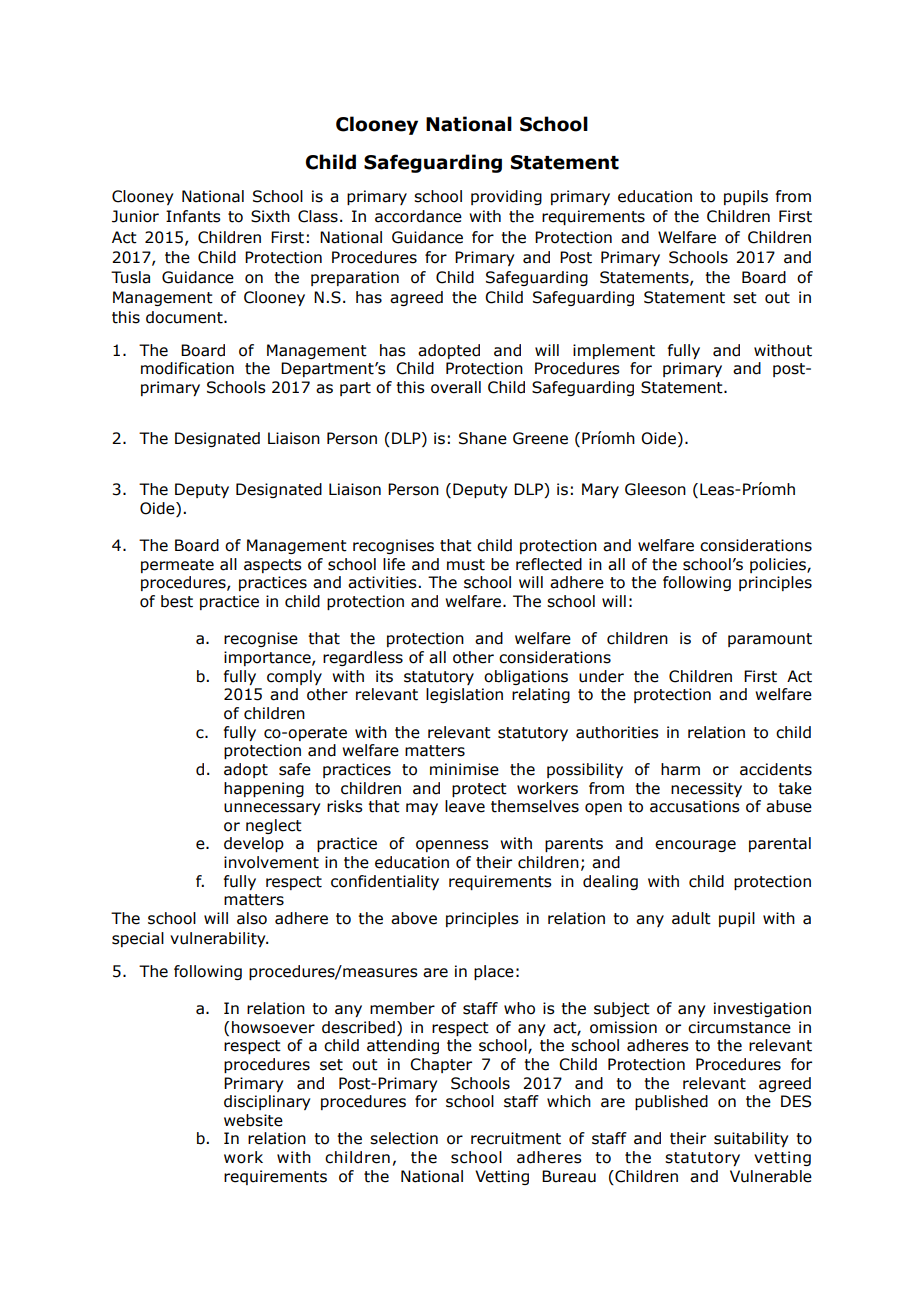 This screenshot has height=1308, width=924. I want to click on paramount, so click(770, 640).
